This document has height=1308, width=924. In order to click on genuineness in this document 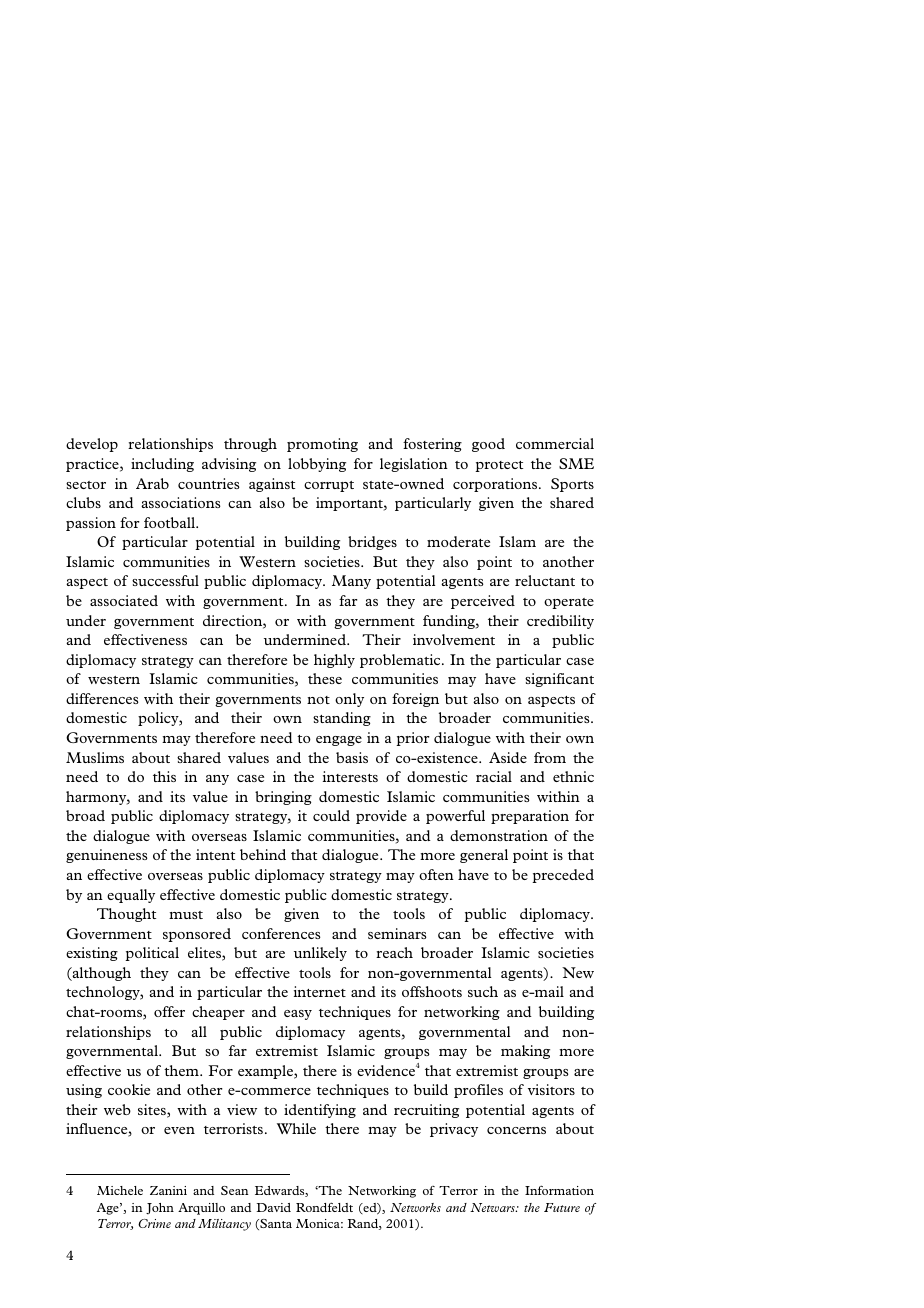, I will do `click(107, 856)`.
